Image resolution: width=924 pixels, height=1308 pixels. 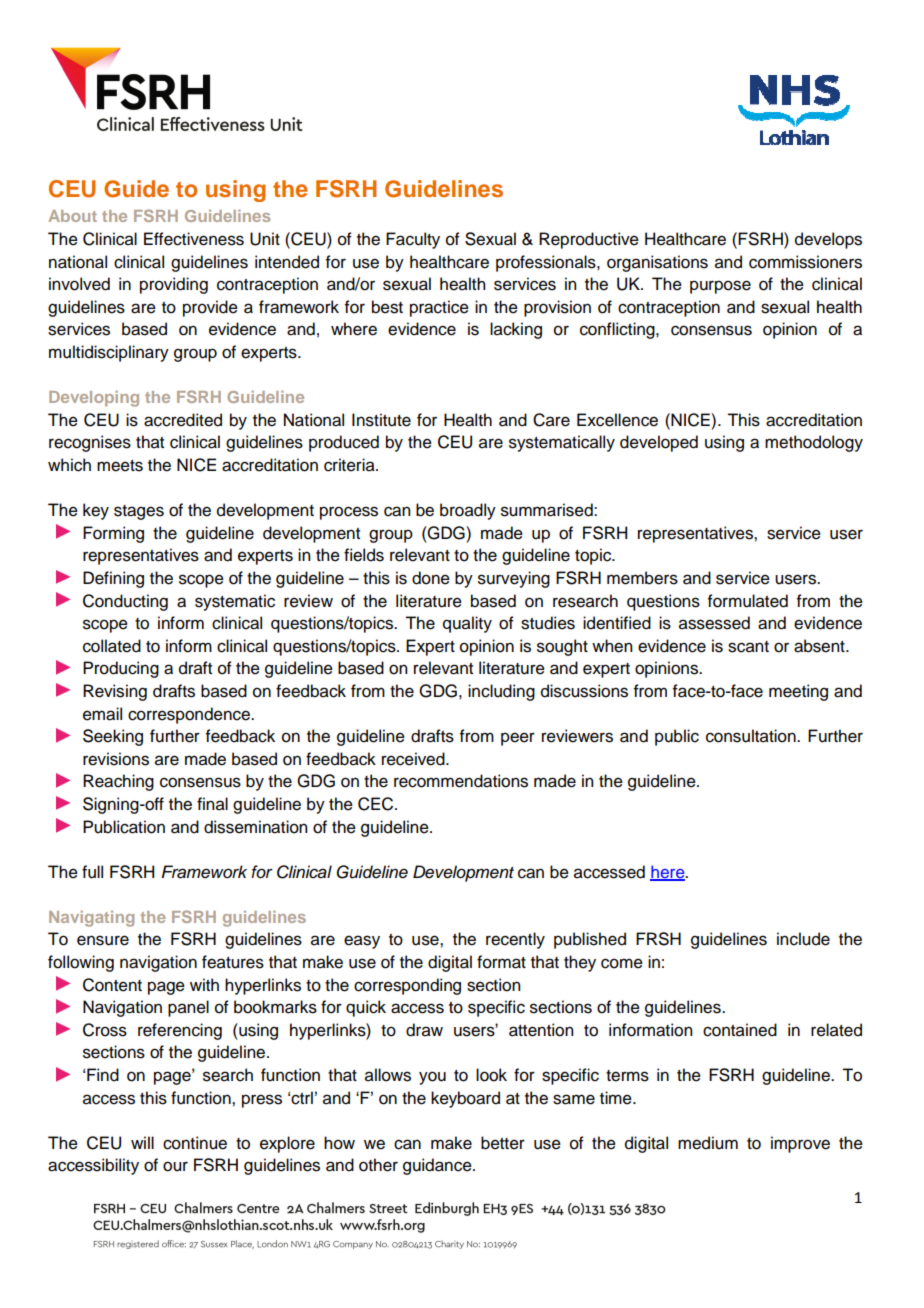 I want to click on commissioners, so click(x=805, y=262).
